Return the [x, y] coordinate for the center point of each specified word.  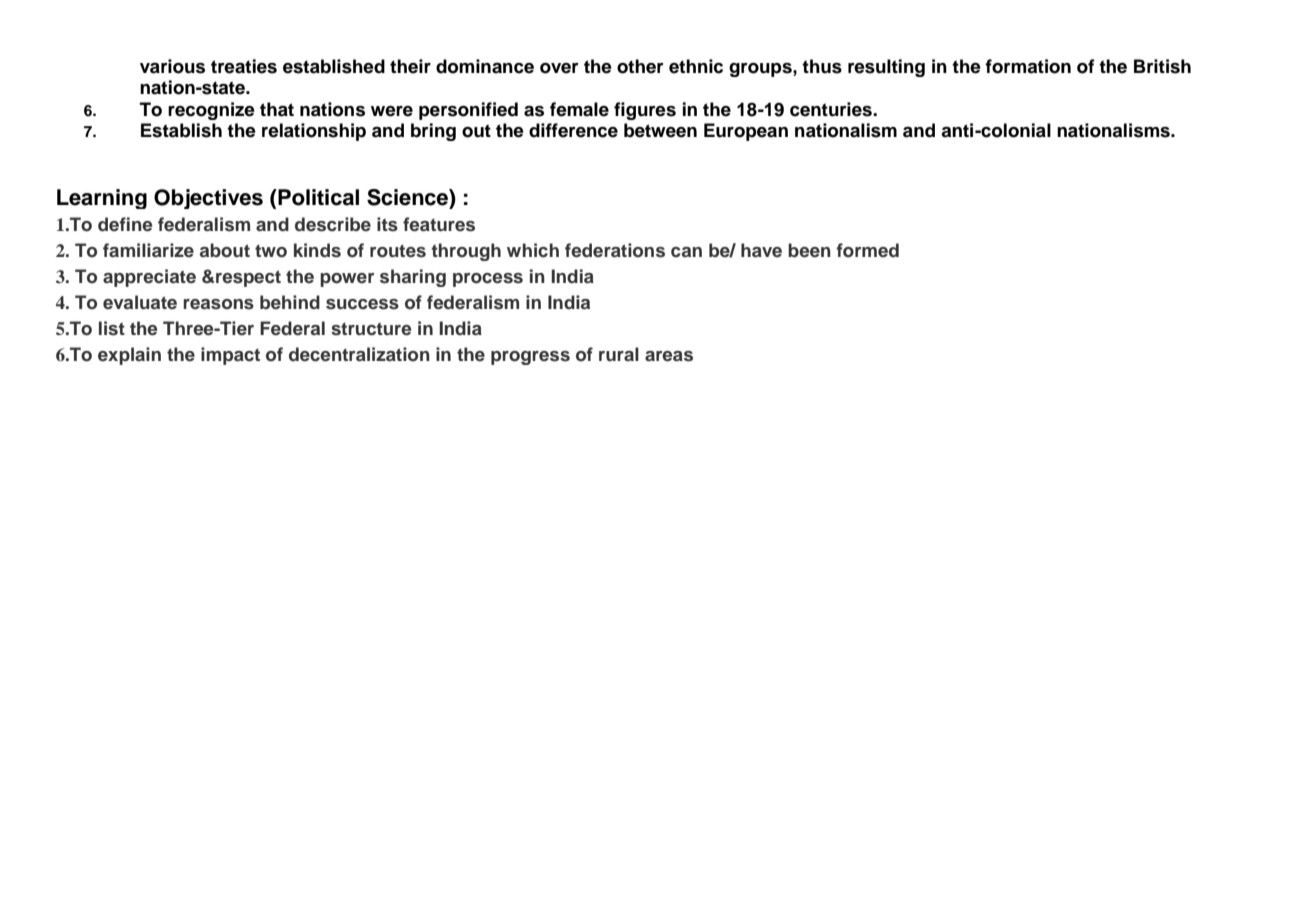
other [640, 66]
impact [230, 356]
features [439, 224]
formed [867, 250]
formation [1028, 66]
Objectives [208, 199]
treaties [244, 66]
